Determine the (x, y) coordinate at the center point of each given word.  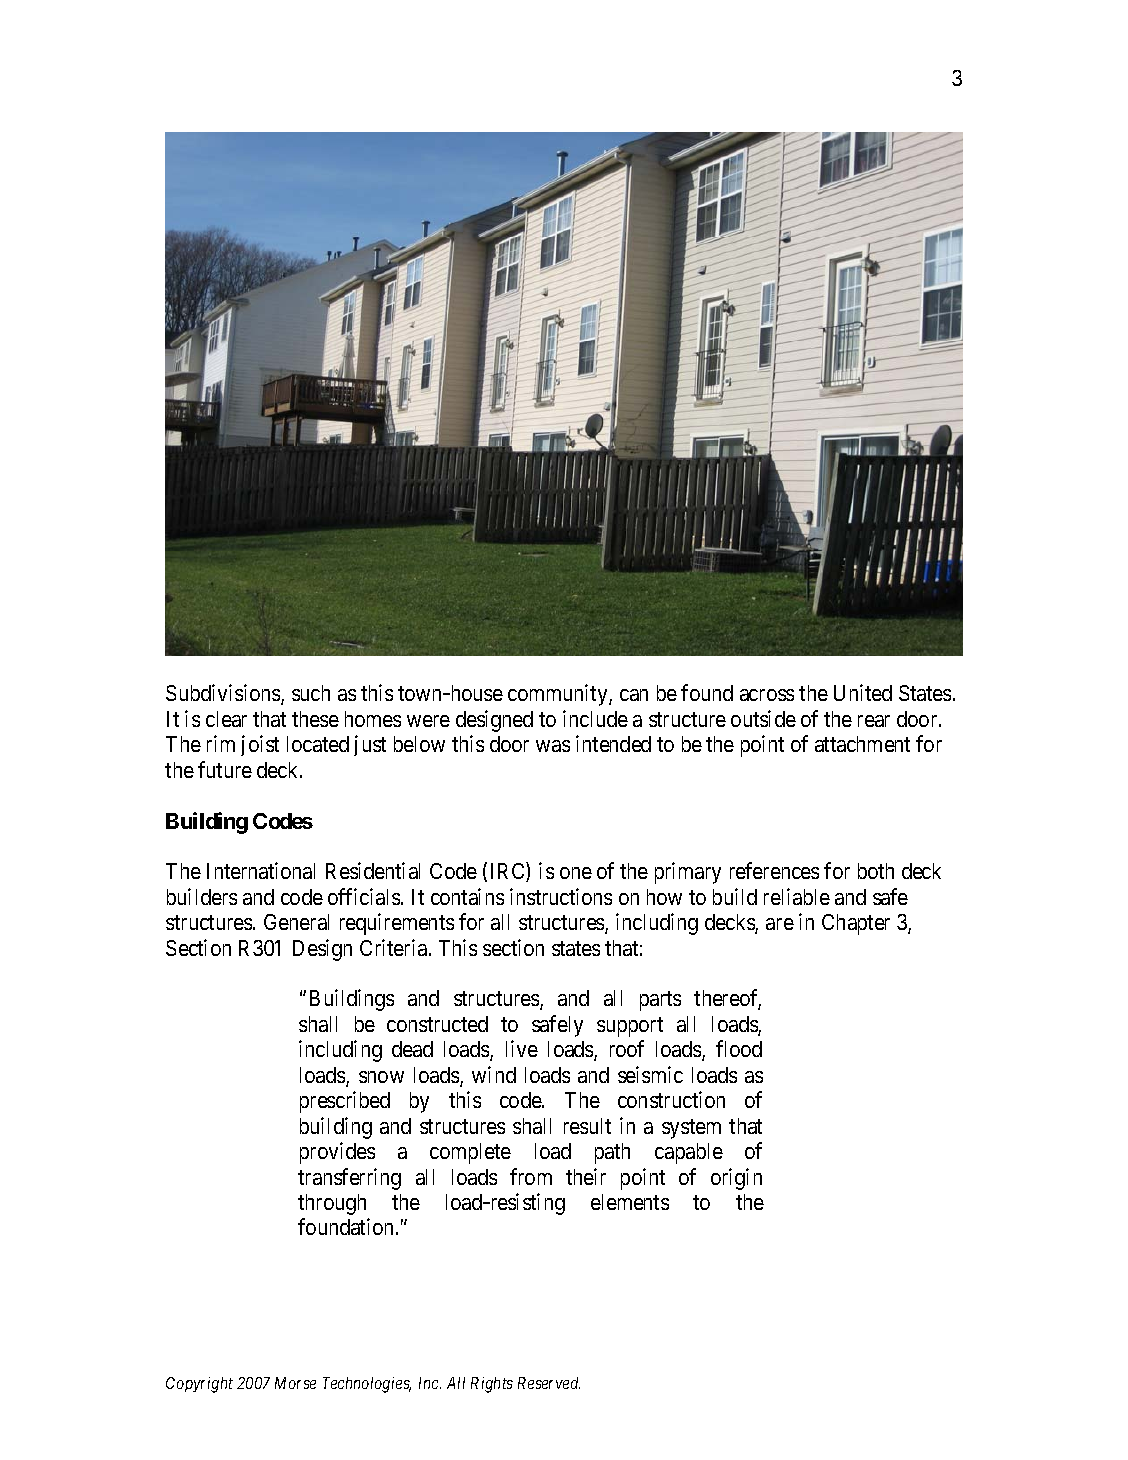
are (780, 924)
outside (763, 718)
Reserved (549, 1383)
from (531, 1176)
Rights (492, 1385)
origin (736, 1179)
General (296, 922)
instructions (561, 896)
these (315, 719)
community (559, 695)
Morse (295, 1383)
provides (337, 1153)
